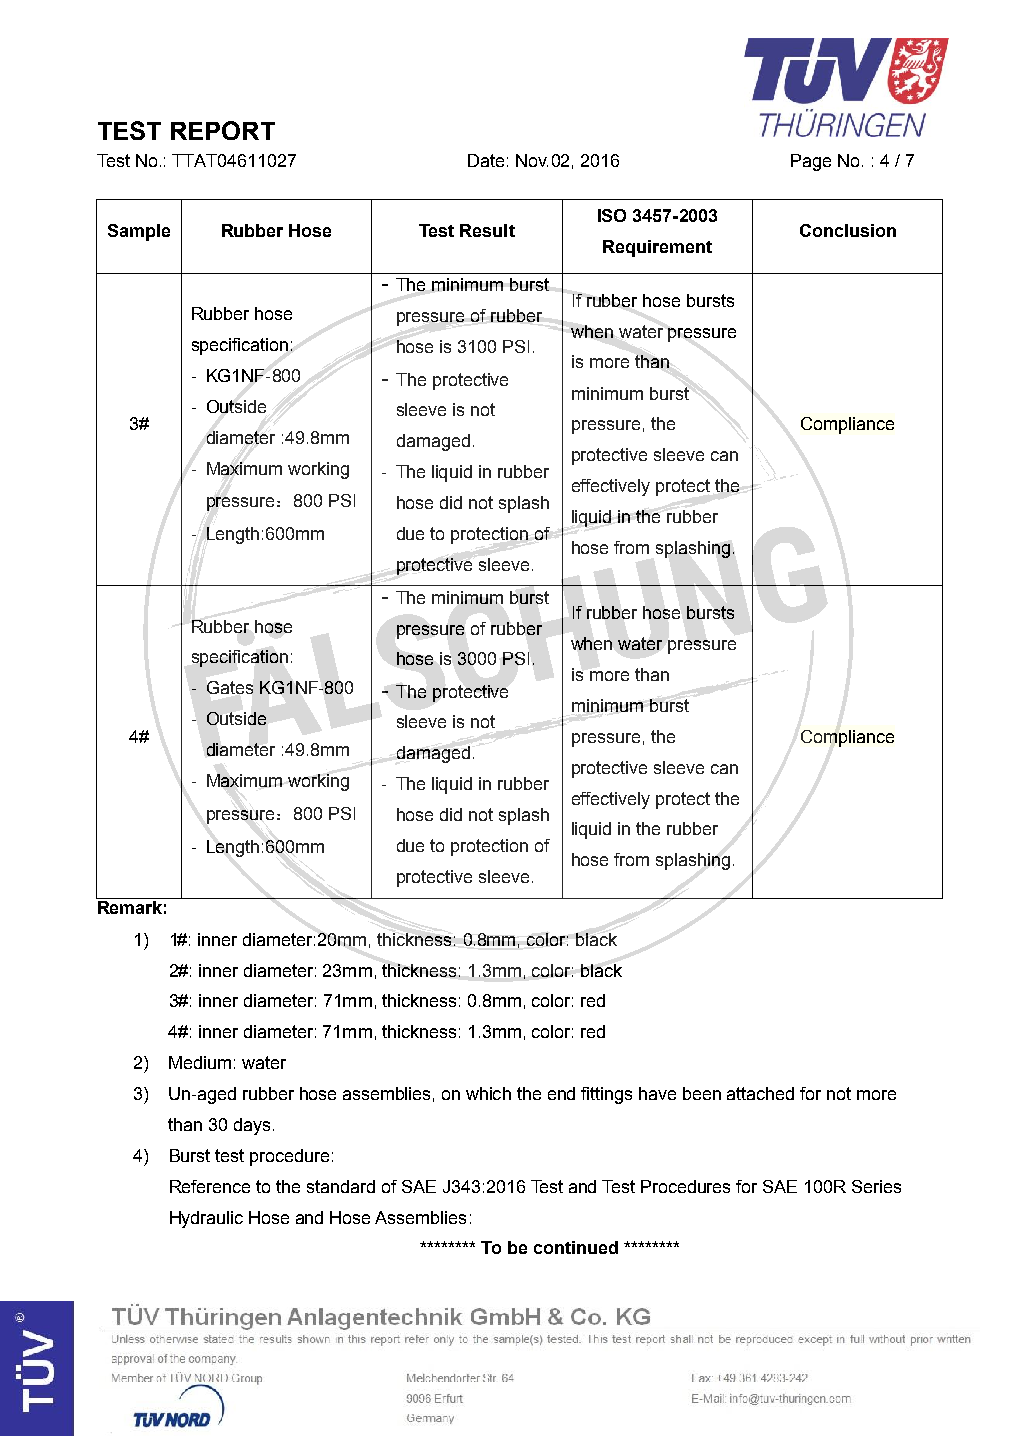 Image resolution: width=1015 pixels, height=1436 pixels. Describe the element at coordinates (223, 130) in the page. I see `REPORT` at that location.
